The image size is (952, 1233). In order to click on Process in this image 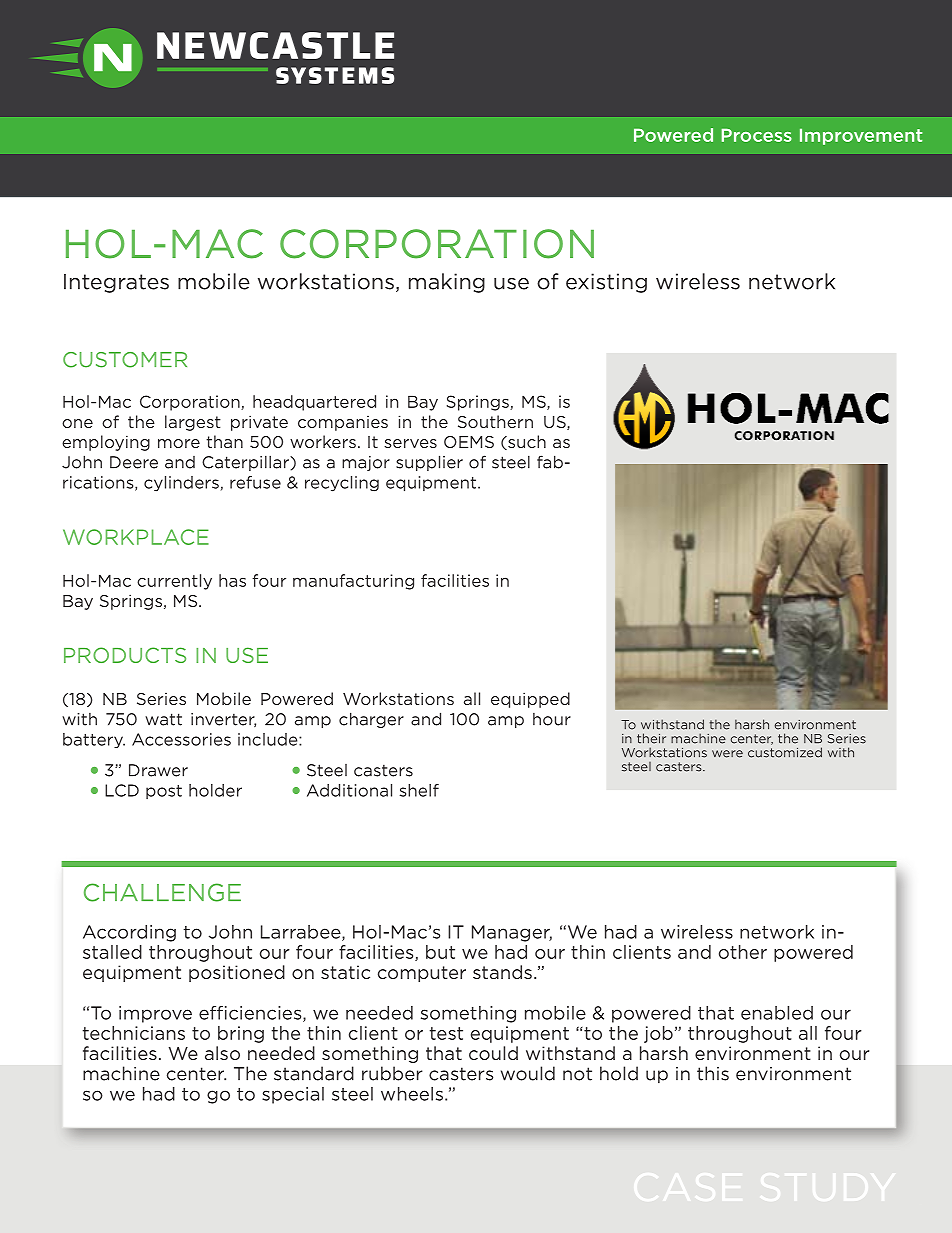, I will do `click(757, 135)`.
